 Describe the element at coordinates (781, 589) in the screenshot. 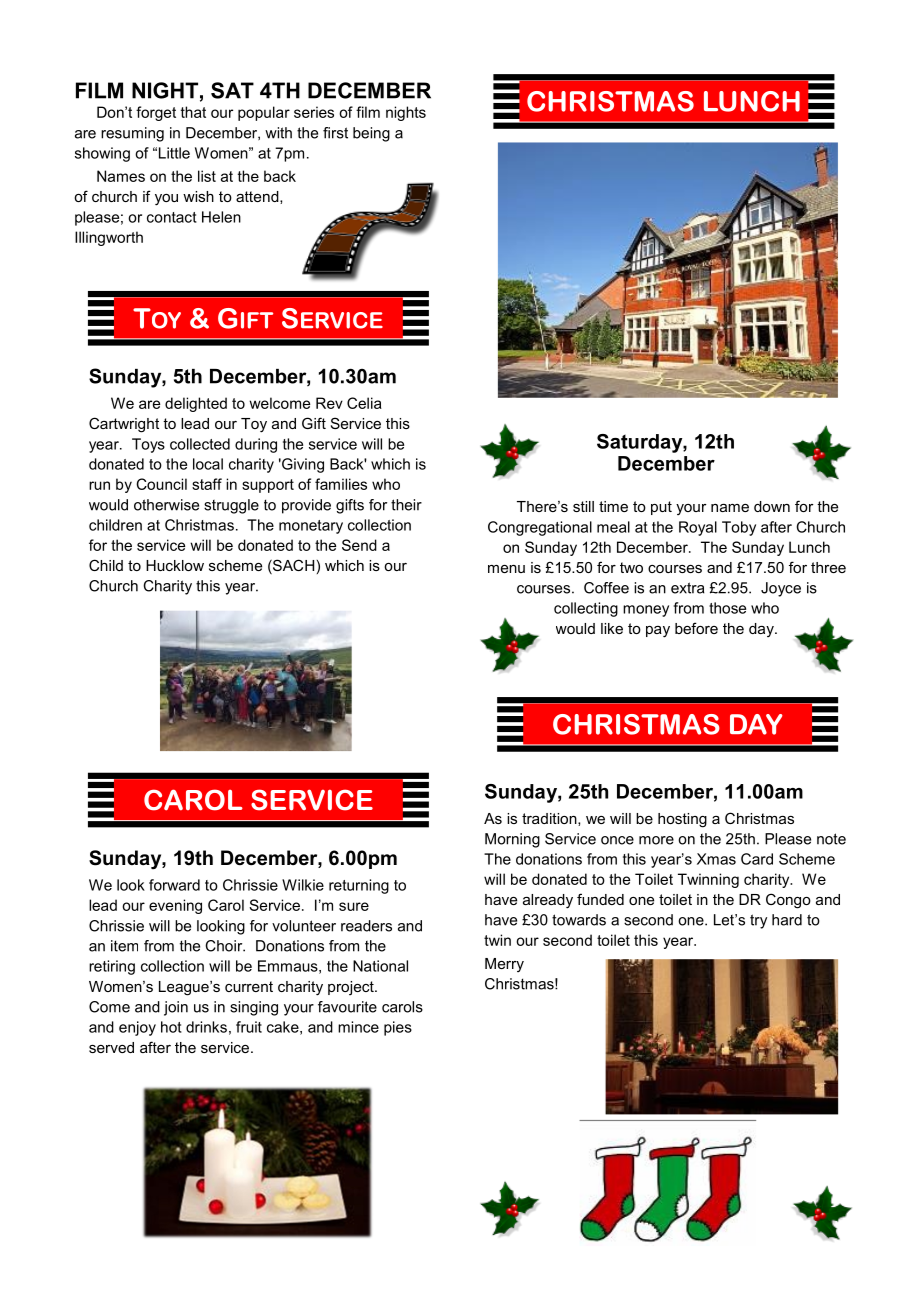

I see `Joyce` at that location.
